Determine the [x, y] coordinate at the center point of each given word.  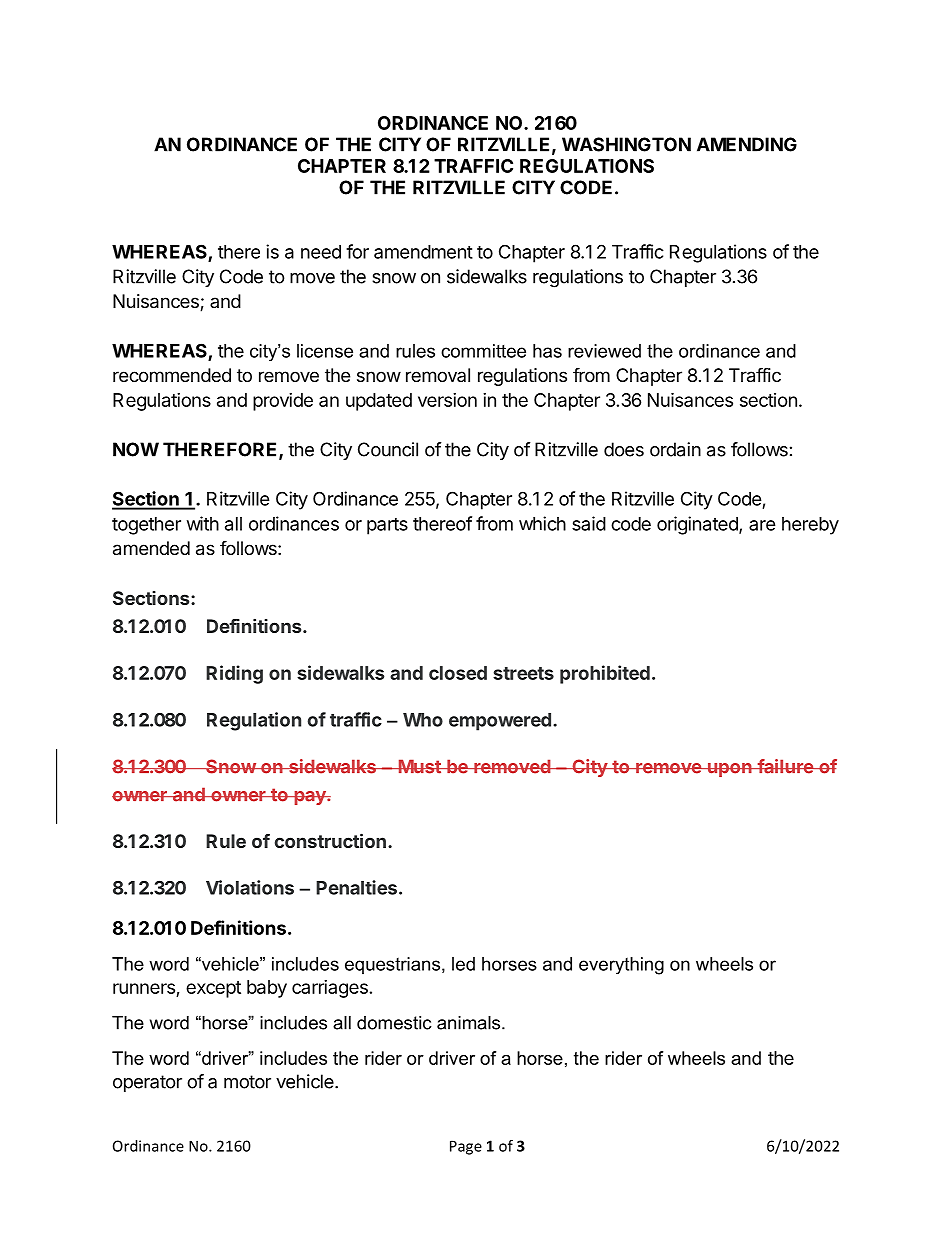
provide [283, 402]
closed [458, 673]
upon [729, 770]
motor [247, 1082]
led [463, 964]
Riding [234, 674]
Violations [250, 887]
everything [621, 966]
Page [466, 1147]
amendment [423, 252]
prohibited [605, 674]
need [321, 252]
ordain [675, 449]
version [447, 400]
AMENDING [747, 144]
